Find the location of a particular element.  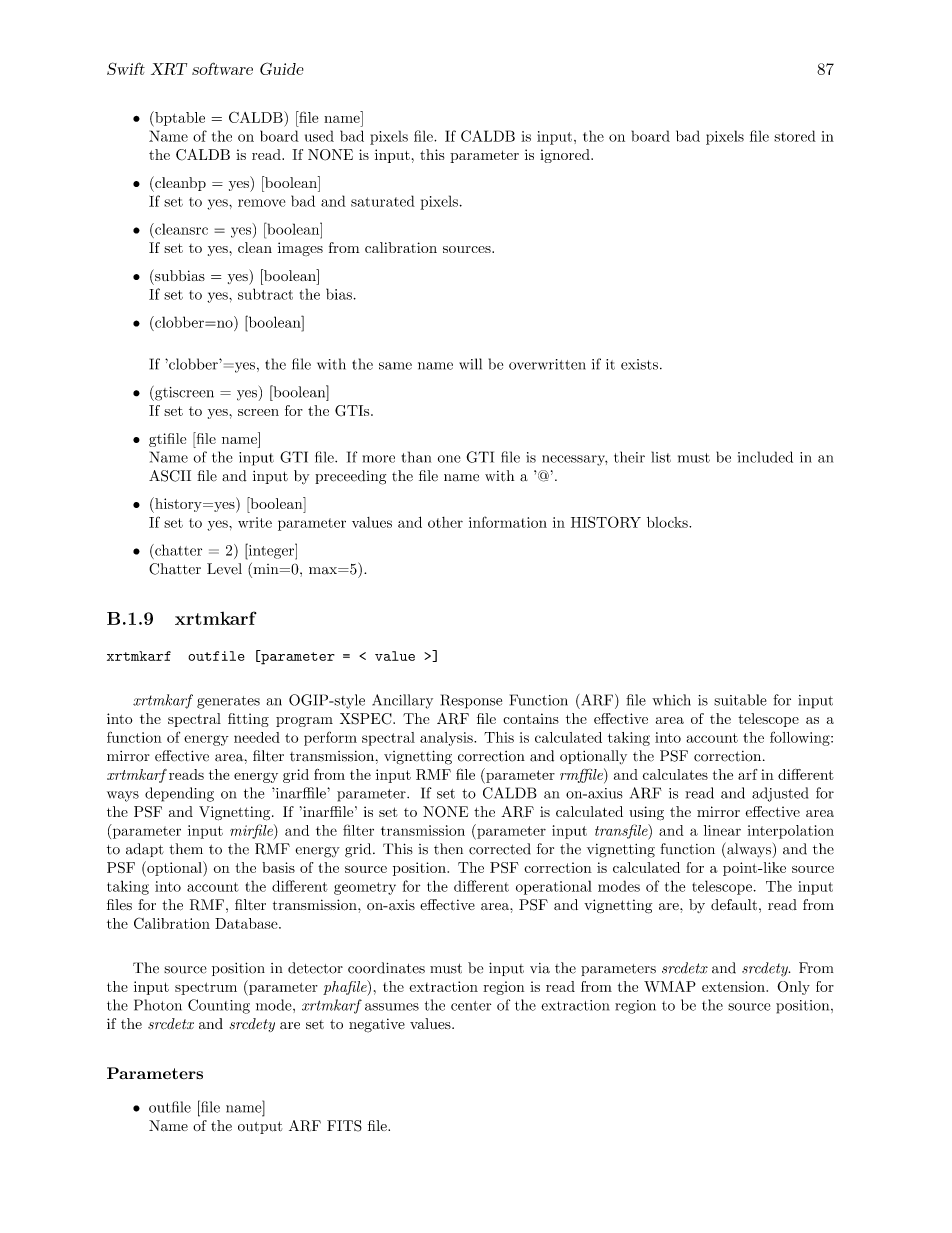

Level is located at coordinates (224, 569).
